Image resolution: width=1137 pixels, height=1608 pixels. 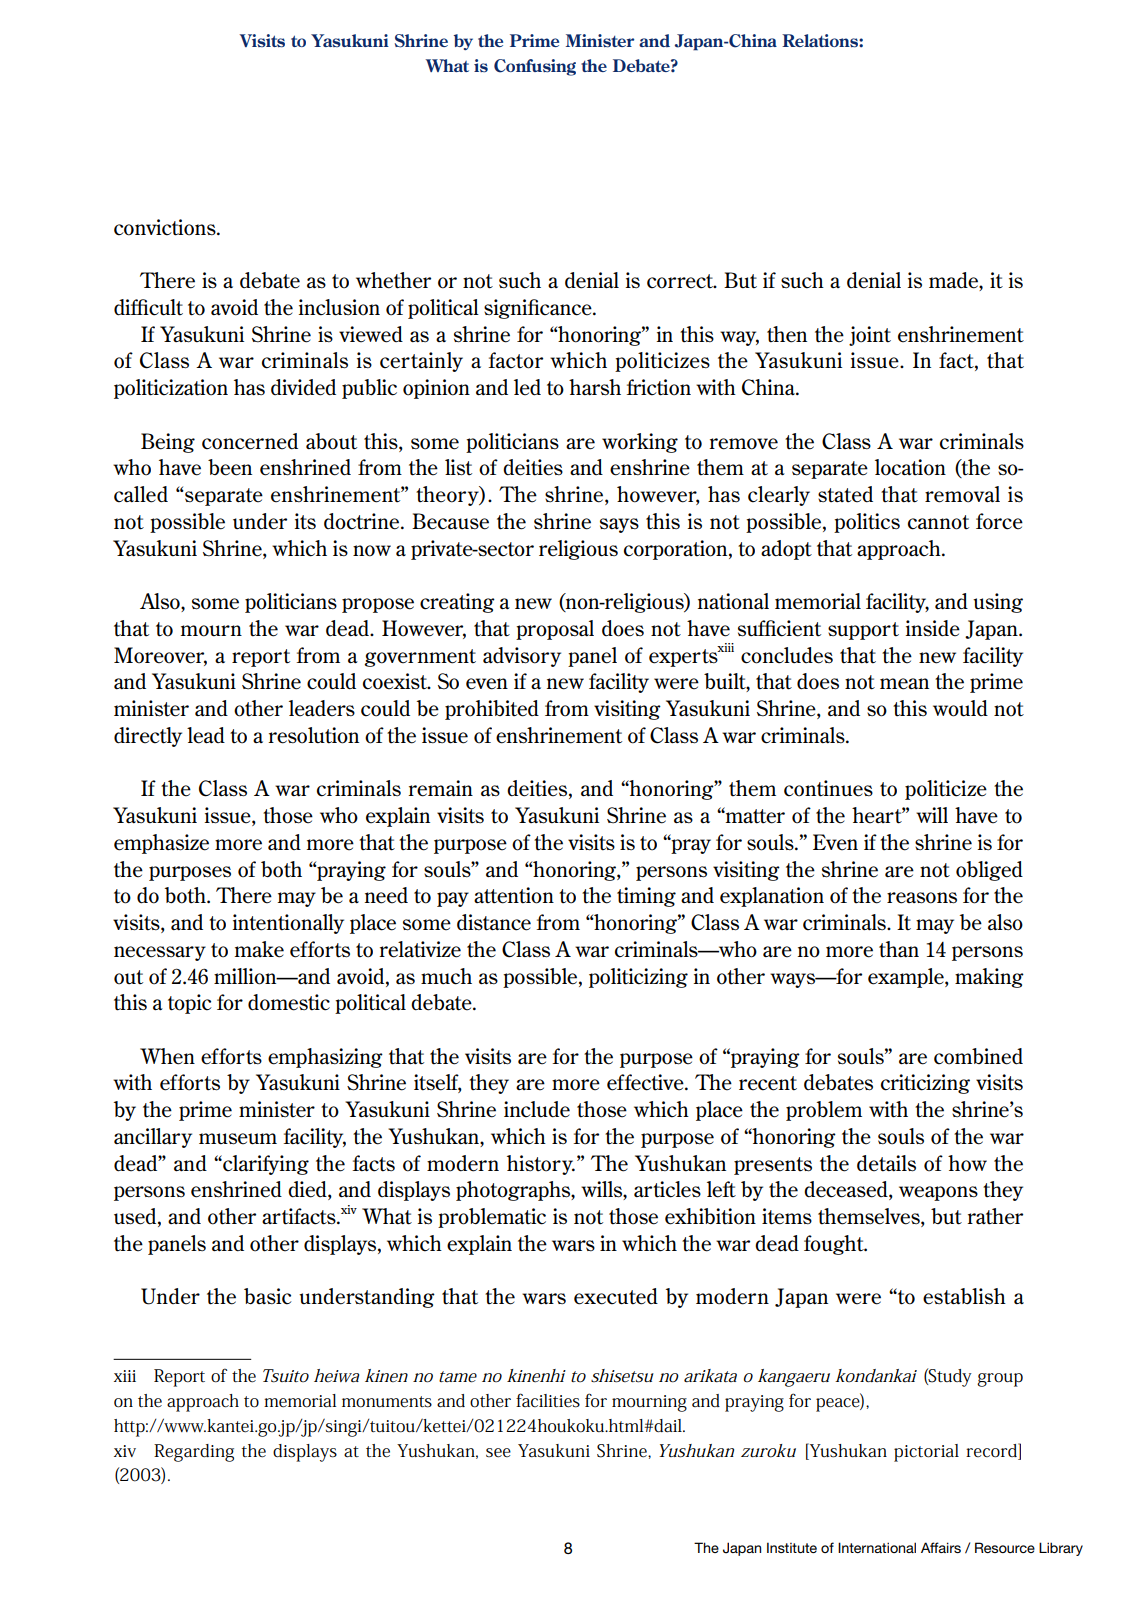 I want to click on intentionally, so click(x=288, y=924).
